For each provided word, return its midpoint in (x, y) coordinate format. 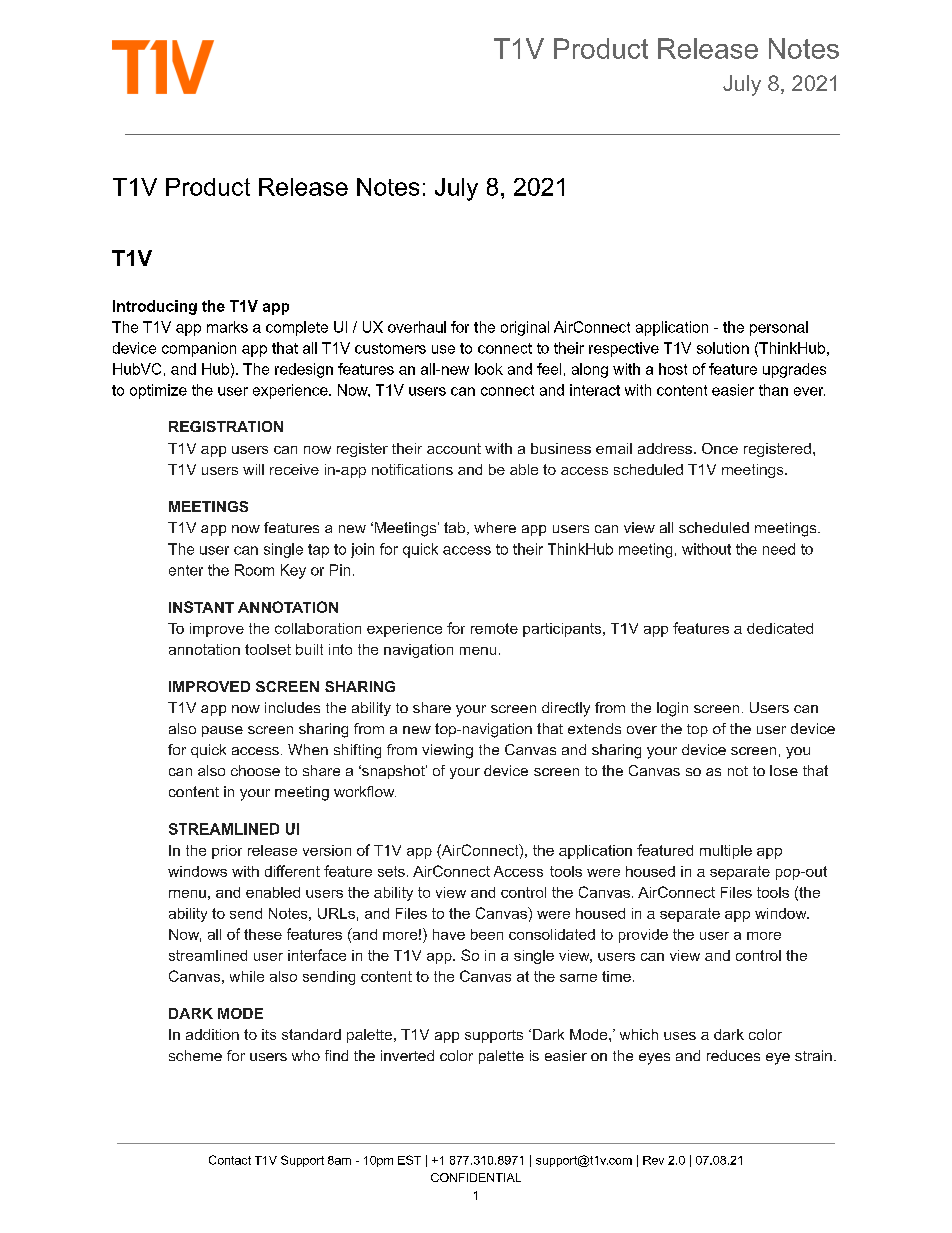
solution (723, 348)
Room (254, 570)
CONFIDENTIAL (476, 1177)
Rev (653, 1160)
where (495, 527)
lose (784, 770)
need (779, 549)
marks (227, 327)
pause (222, 731)
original (525, 328)
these (263, 934)
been (487, 934)
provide (643, 936)
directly (566, 709)
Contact (230, 1160)
